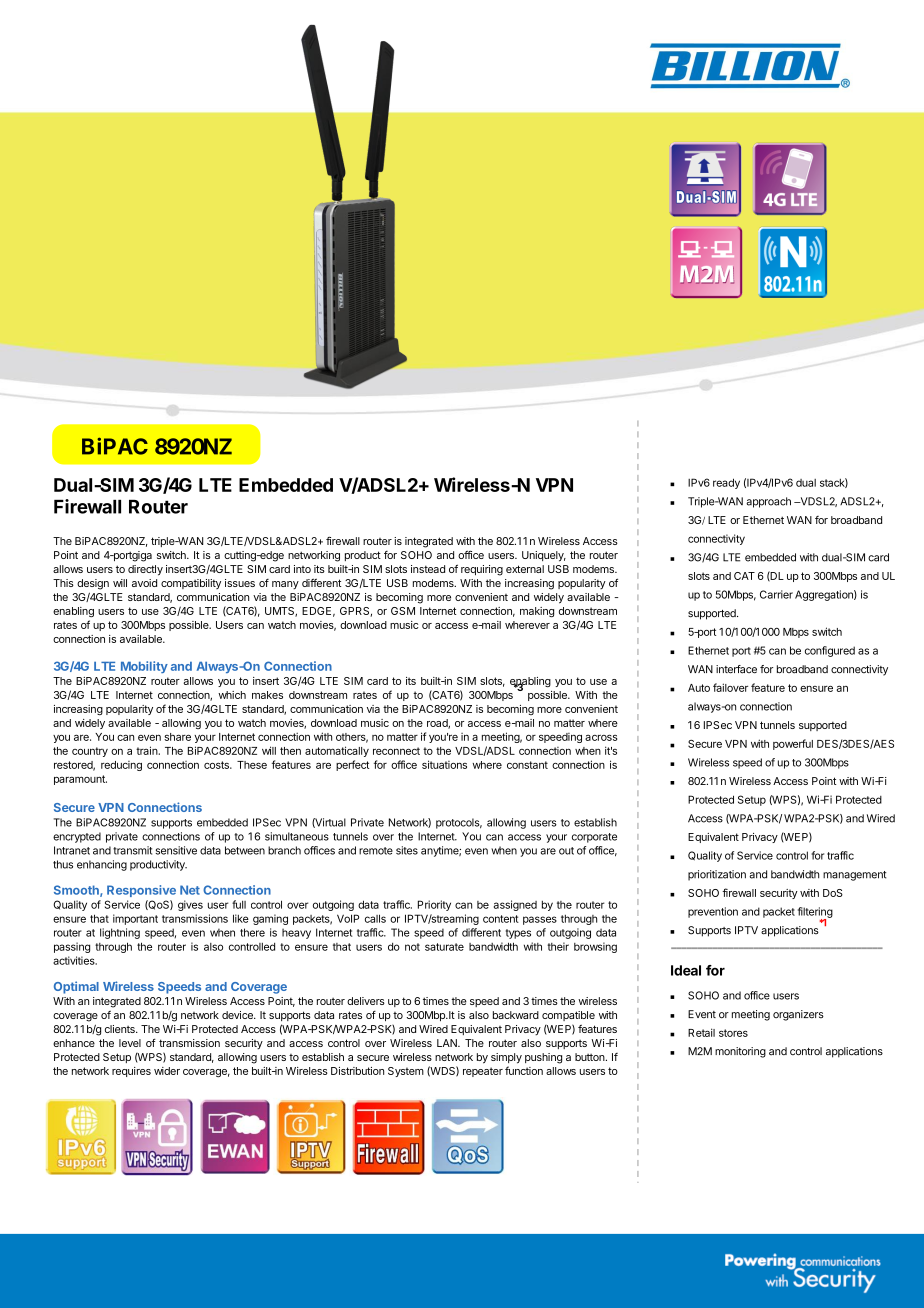 The image size is (924, 1308). I want to click on powerful, so click(793, 744).
